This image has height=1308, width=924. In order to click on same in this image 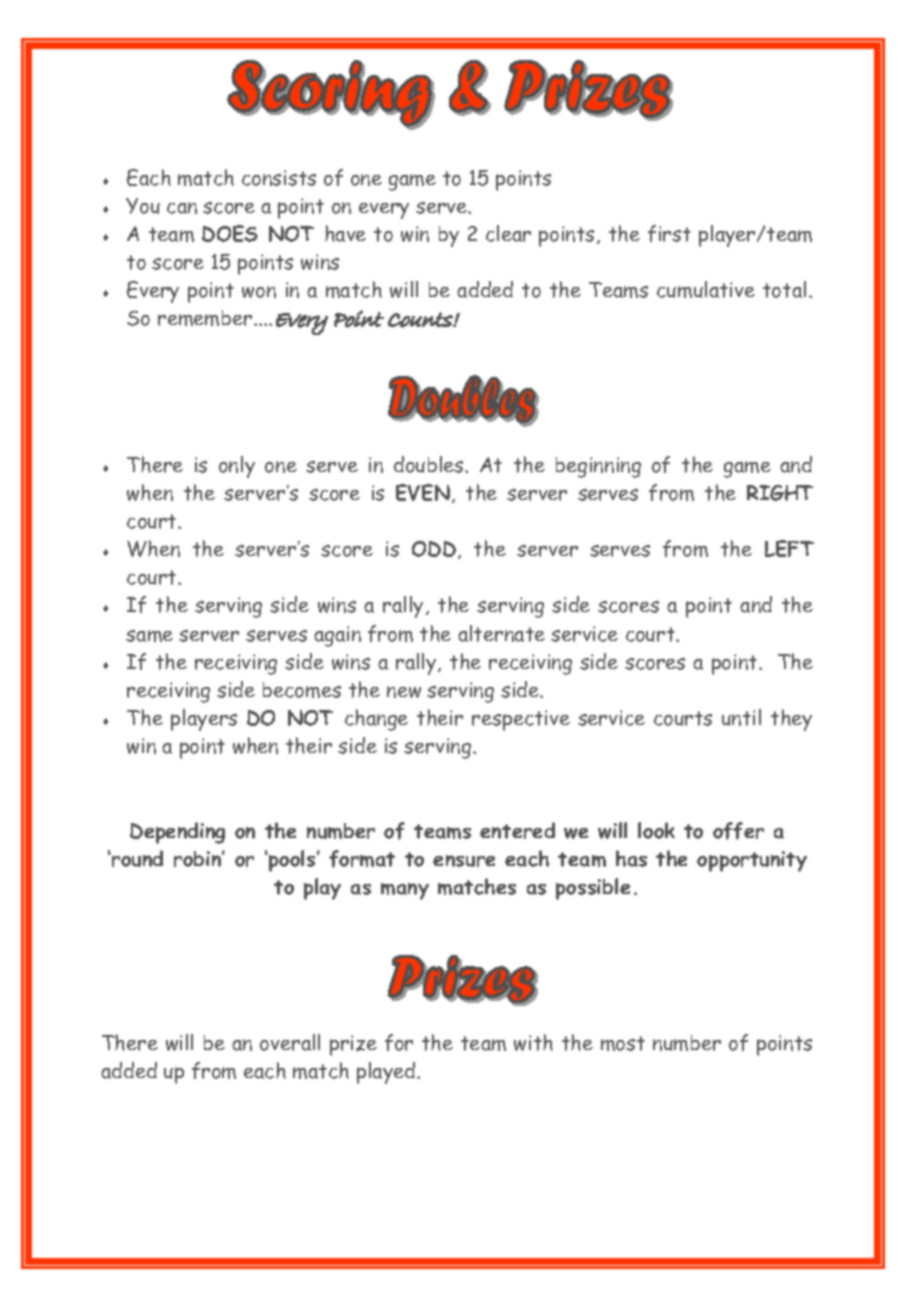, I will do `click(149, 636)`.
